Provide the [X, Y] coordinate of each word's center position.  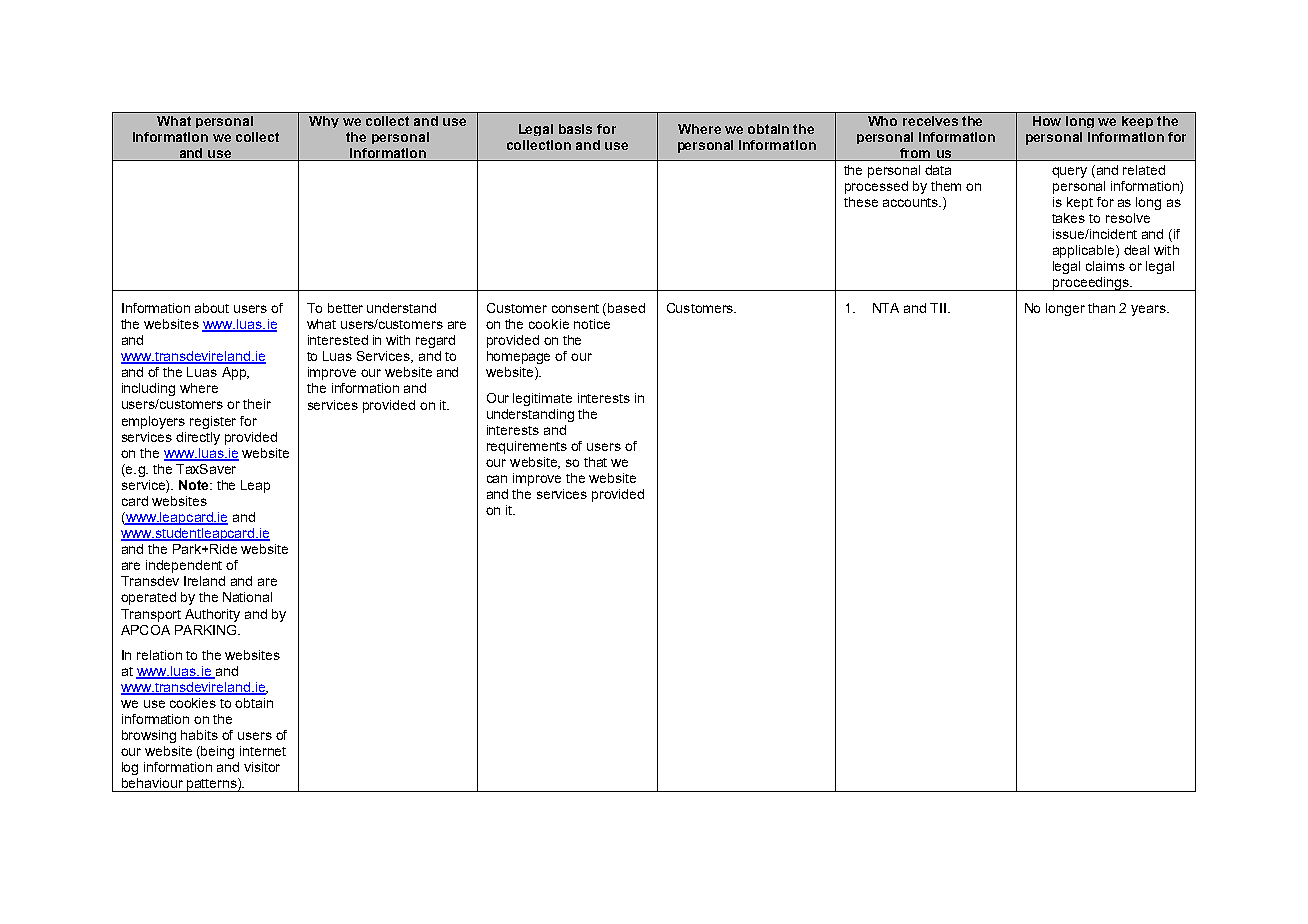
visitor [262, 767]
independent [184, 566]
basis [575, 129]
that [595, 462]
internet [263, 751]
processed [876, 187]
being [216, 752]
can [497, 479]
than [1101, 308]
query [1069, 172]
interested [338, 340]
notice [592, 324]
